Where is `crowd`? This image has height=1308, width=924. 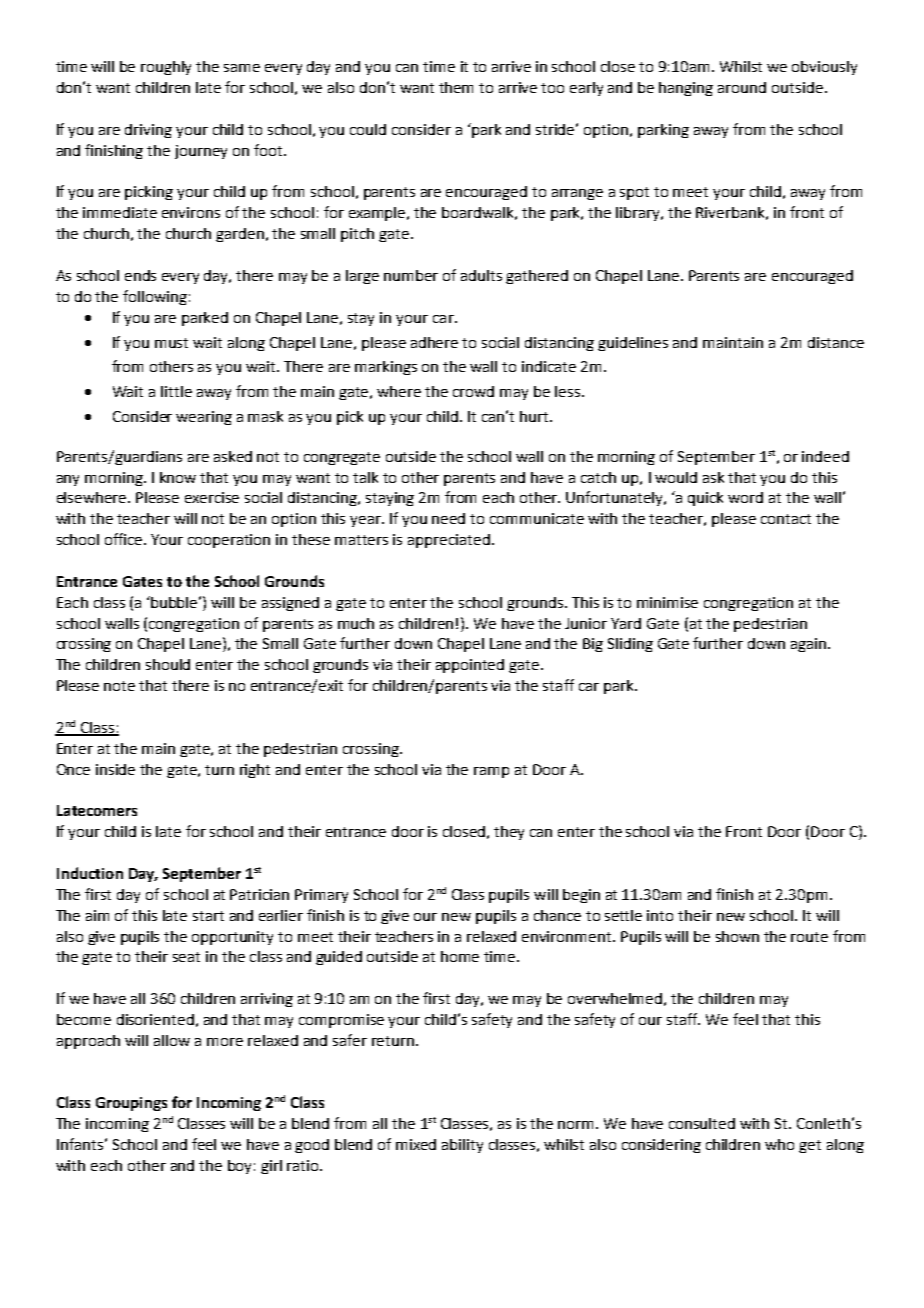
crowd is located at coordinates (473, 391).
